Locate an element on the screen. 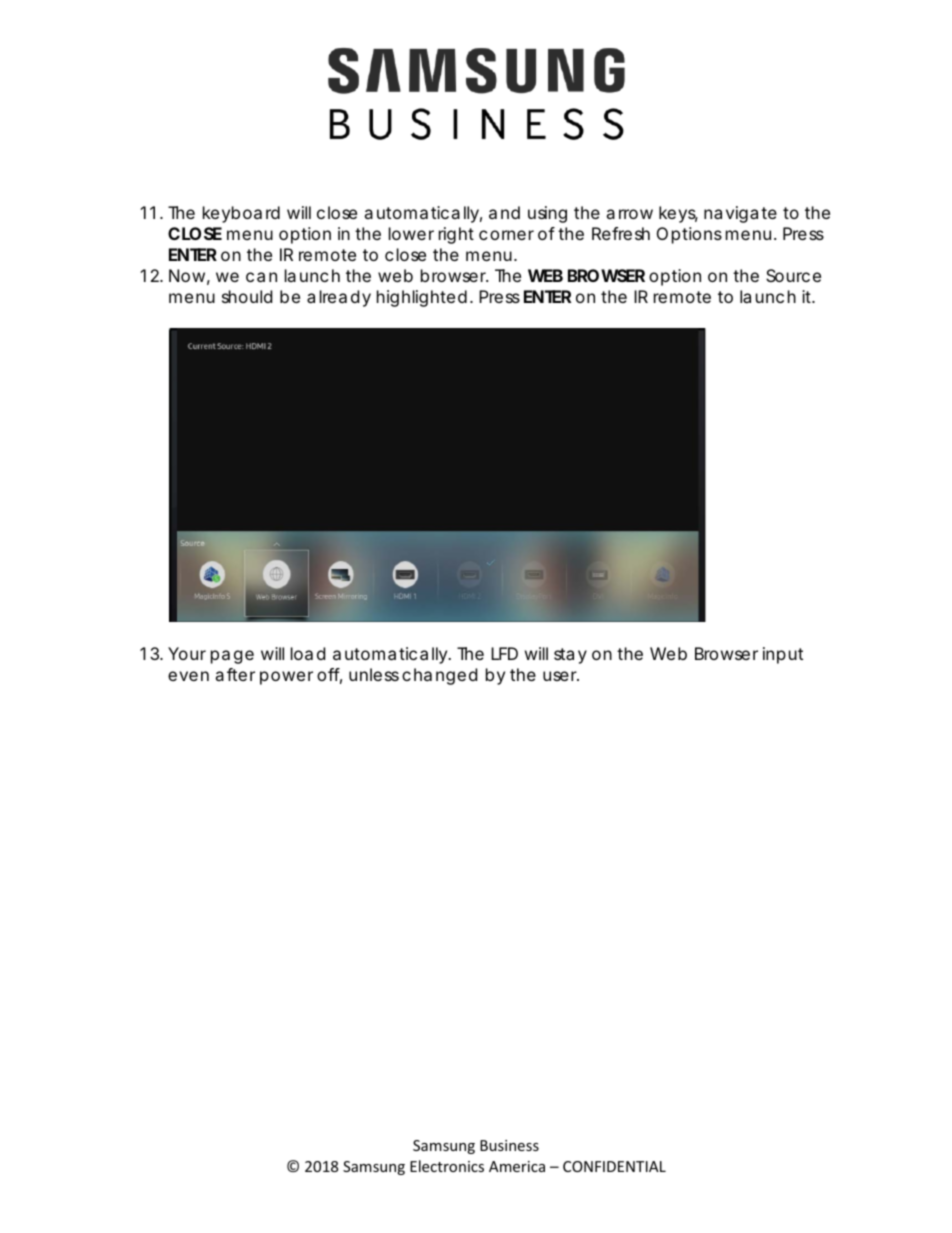 This screenshot has width=952, height=1233. Electronics is located at coordinates (447, 1166).
